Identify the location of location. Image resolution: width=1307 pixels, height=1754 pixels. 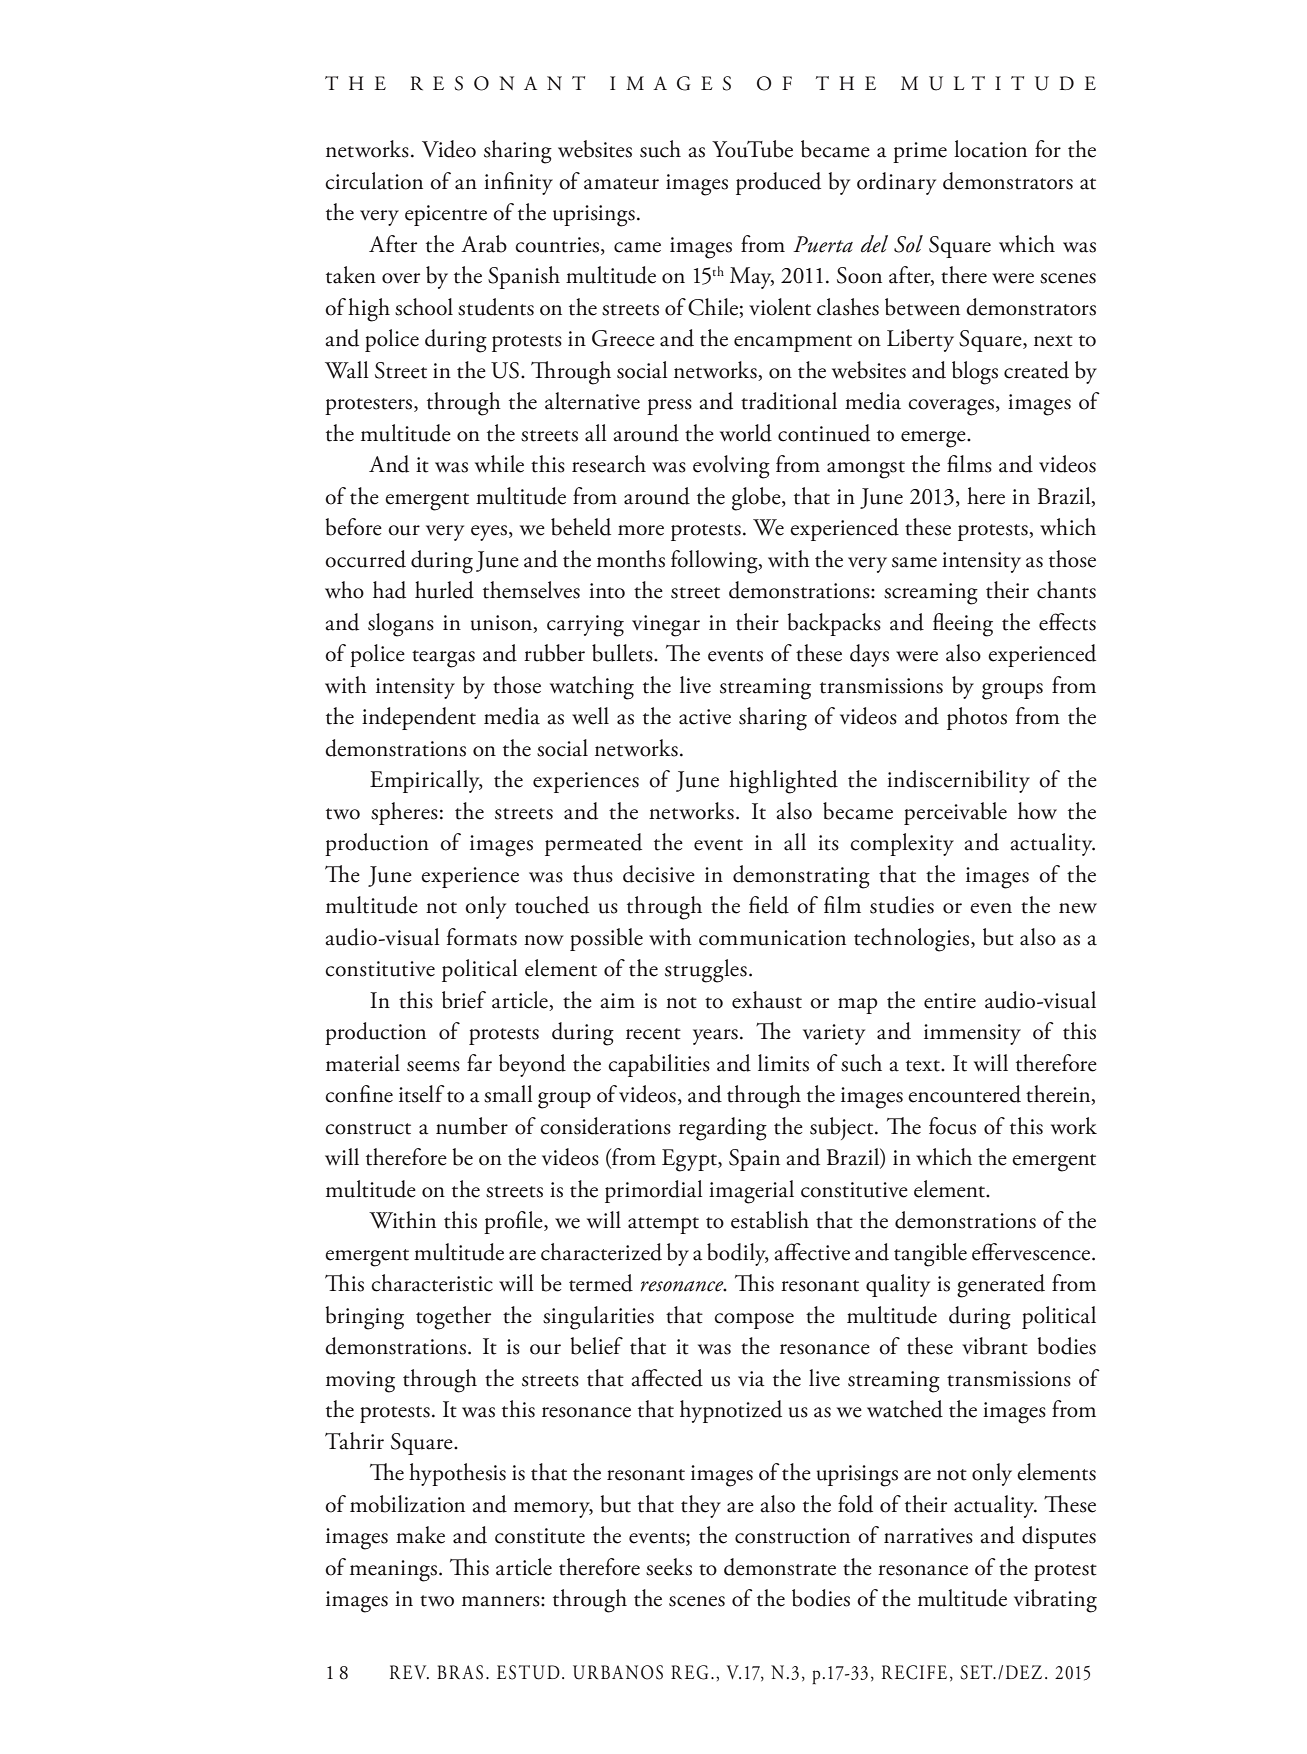
(990, 149).
